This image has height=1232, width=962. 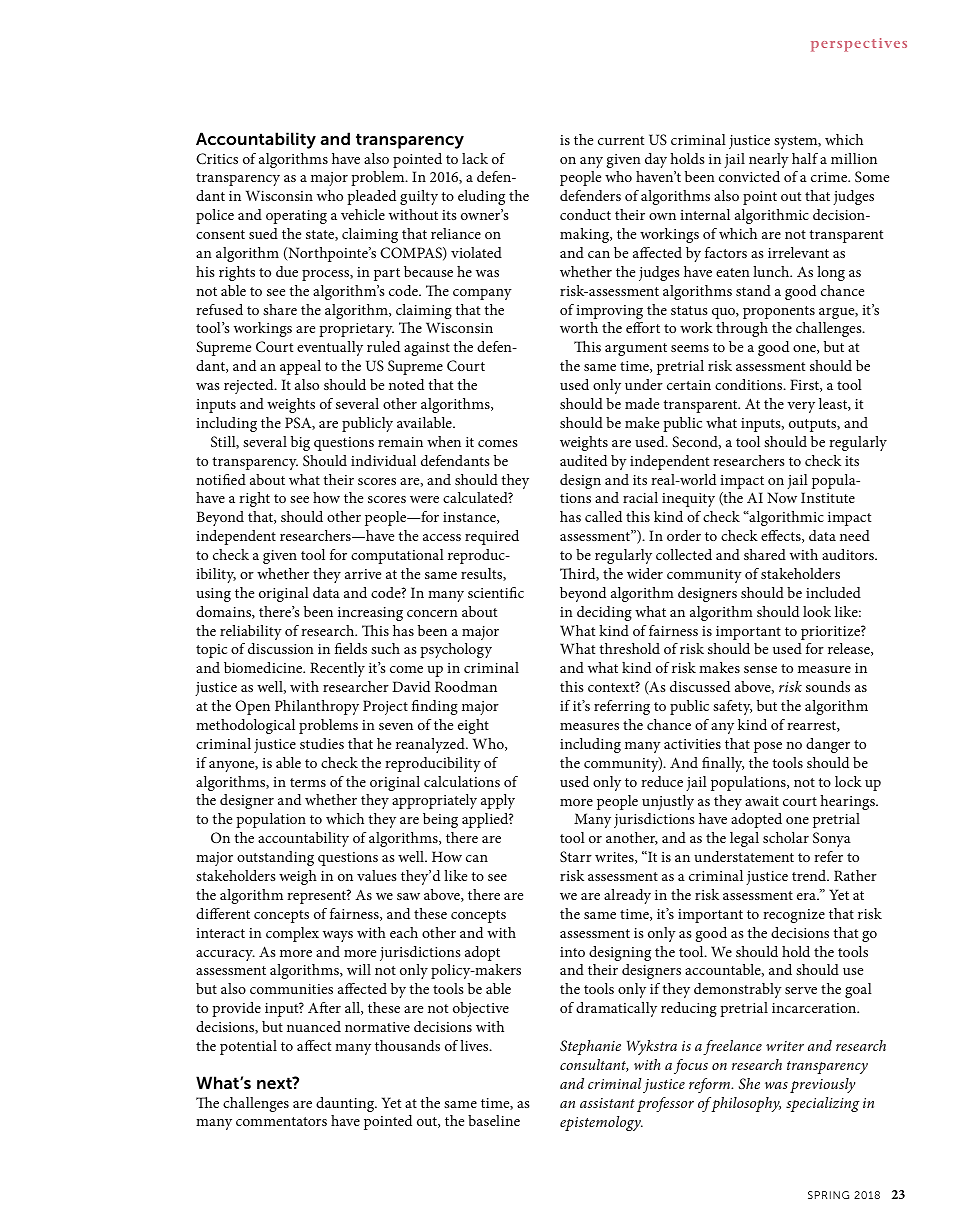 What do you see at coordinates (308, 782) in the image?
I see `terms` at bounding box center [308, 782].
